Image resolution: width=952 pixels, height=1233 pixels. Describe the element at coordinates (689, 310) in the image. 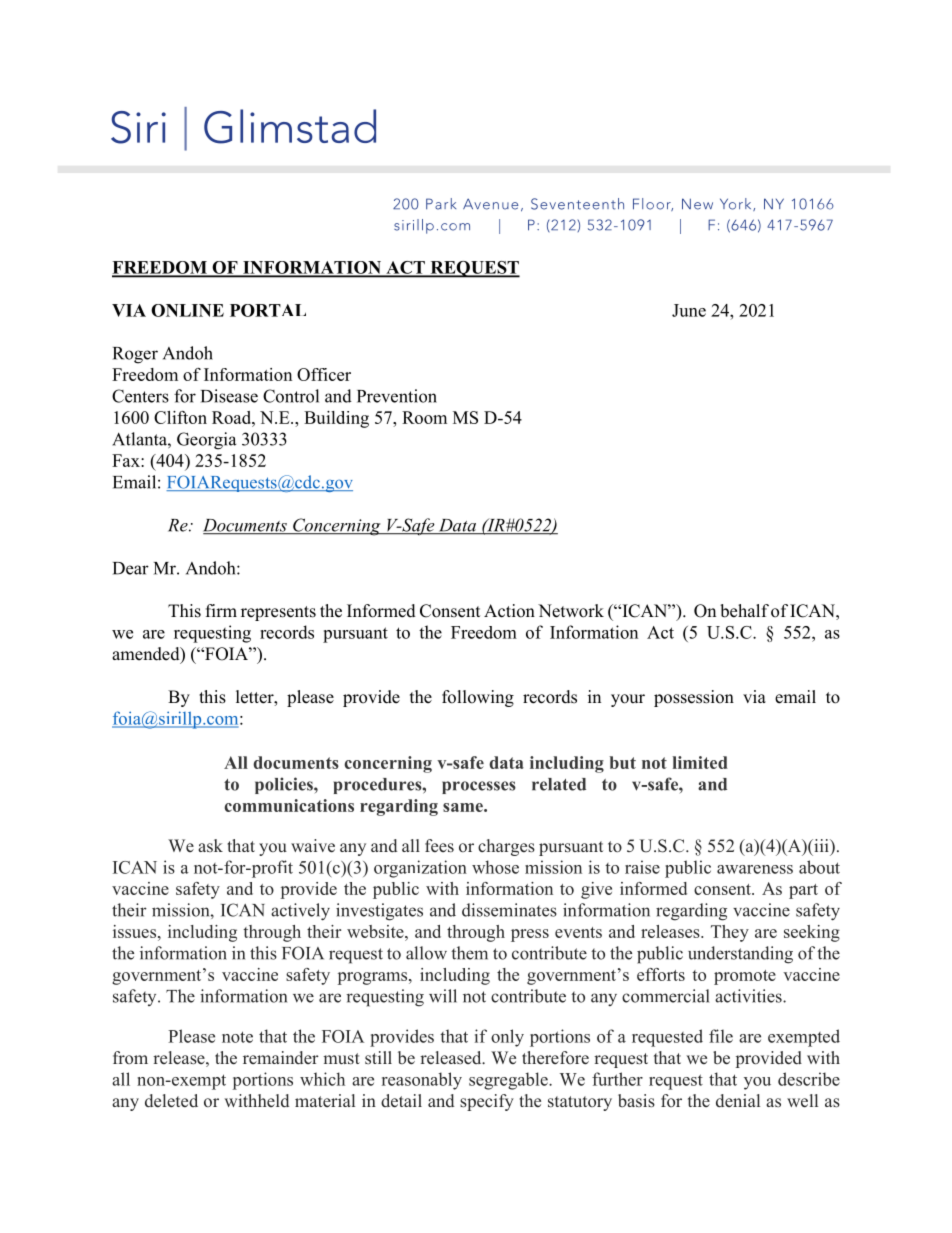

I see `June` at that location.
